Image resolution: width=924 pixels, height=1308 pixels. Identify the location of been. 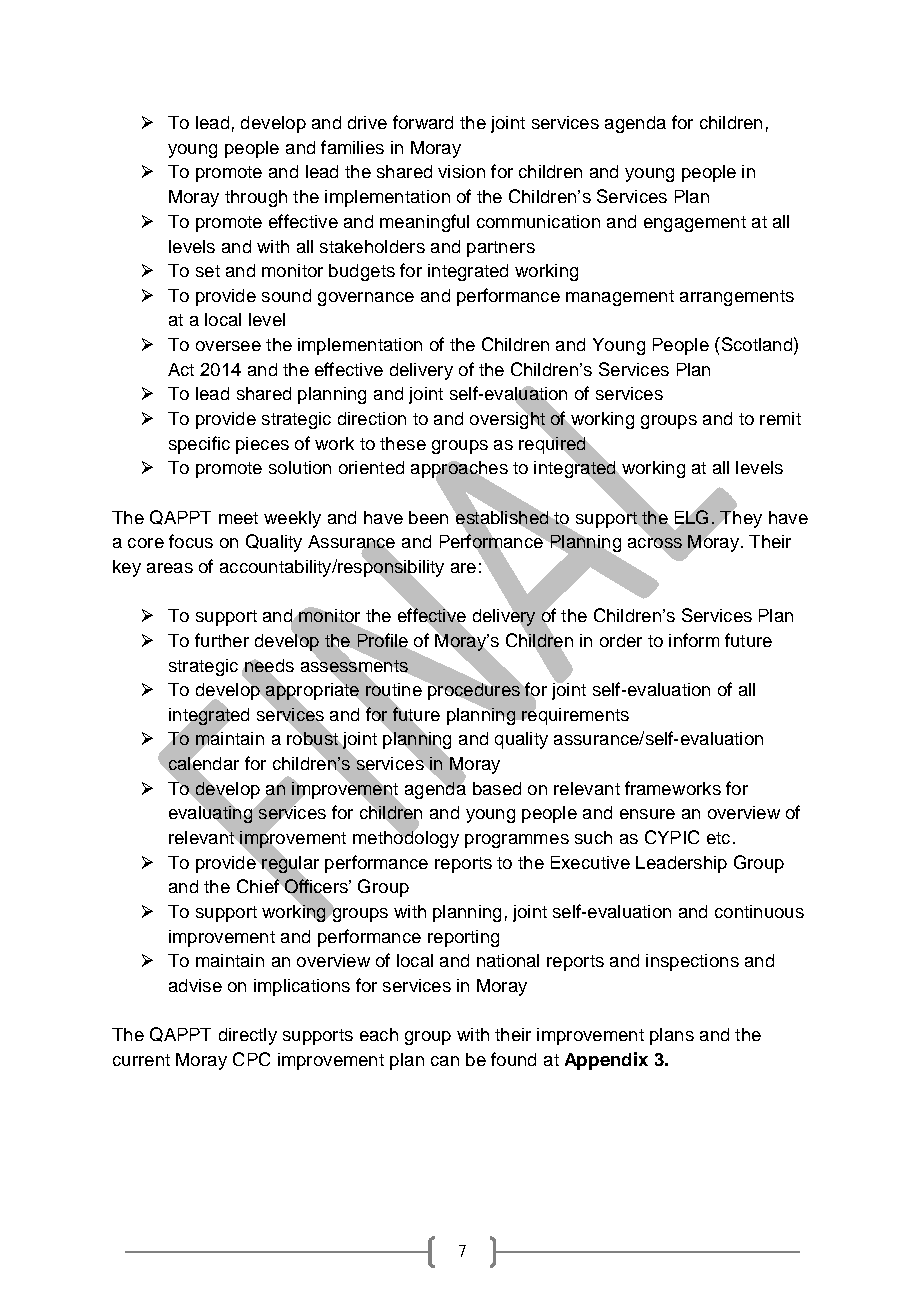
(428, 517).
